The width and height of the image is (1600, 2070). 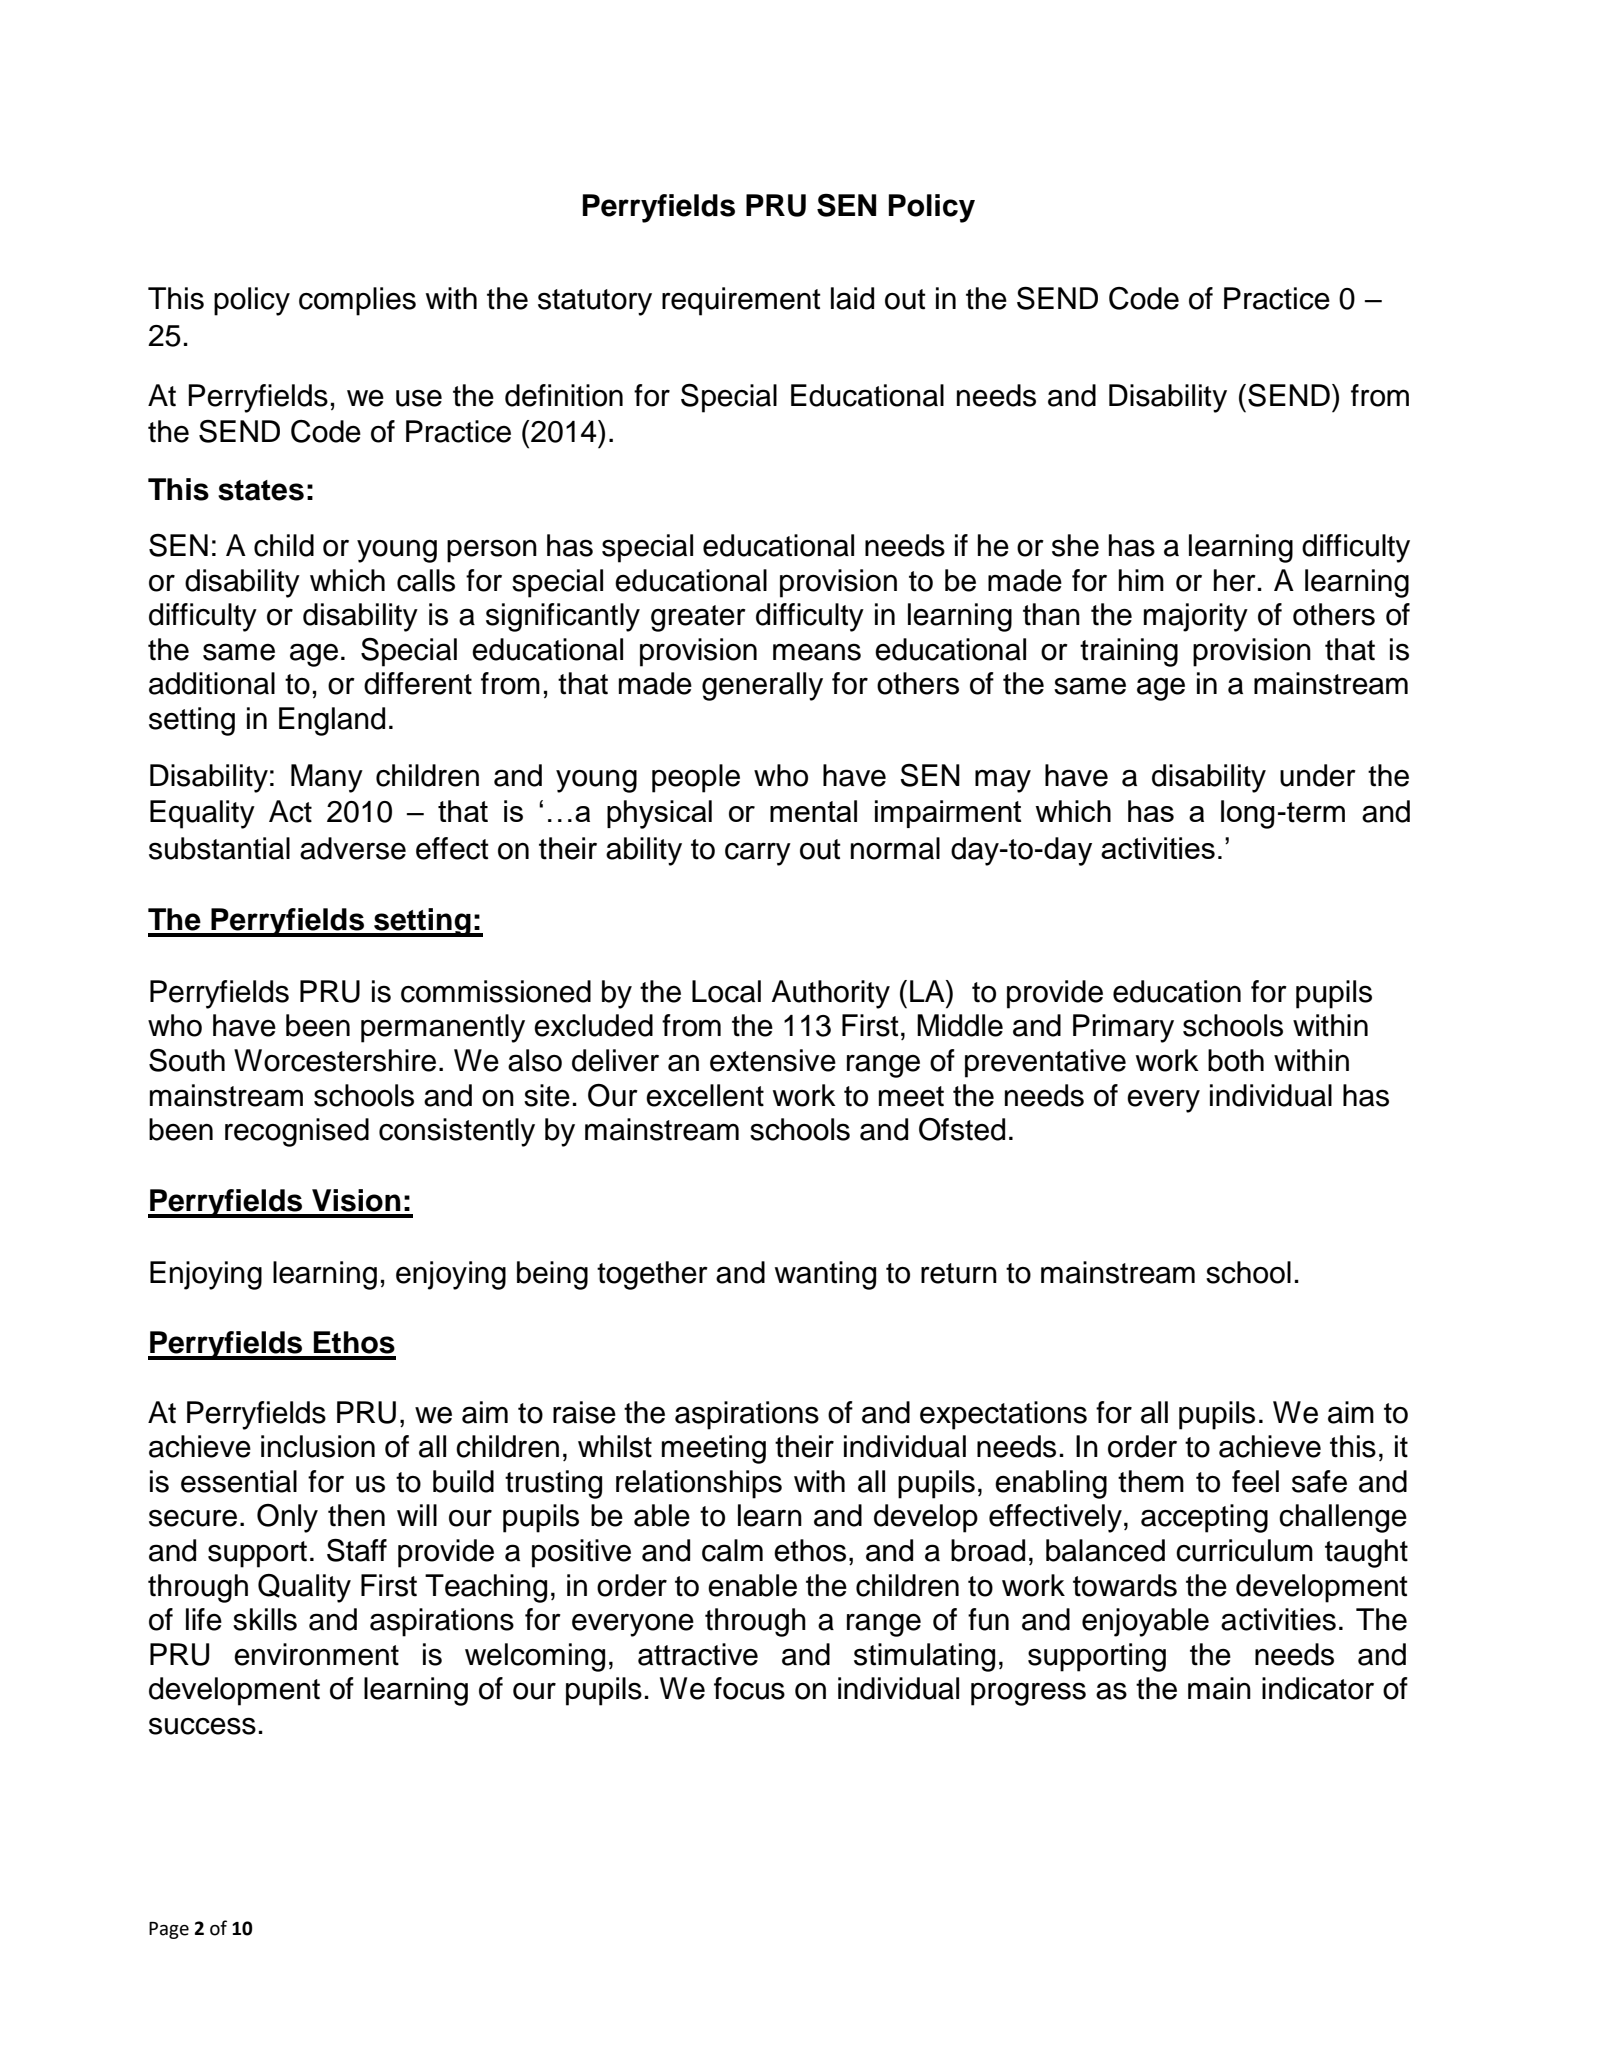 I want to click on accepting, so click(x=1204, y=1518).
